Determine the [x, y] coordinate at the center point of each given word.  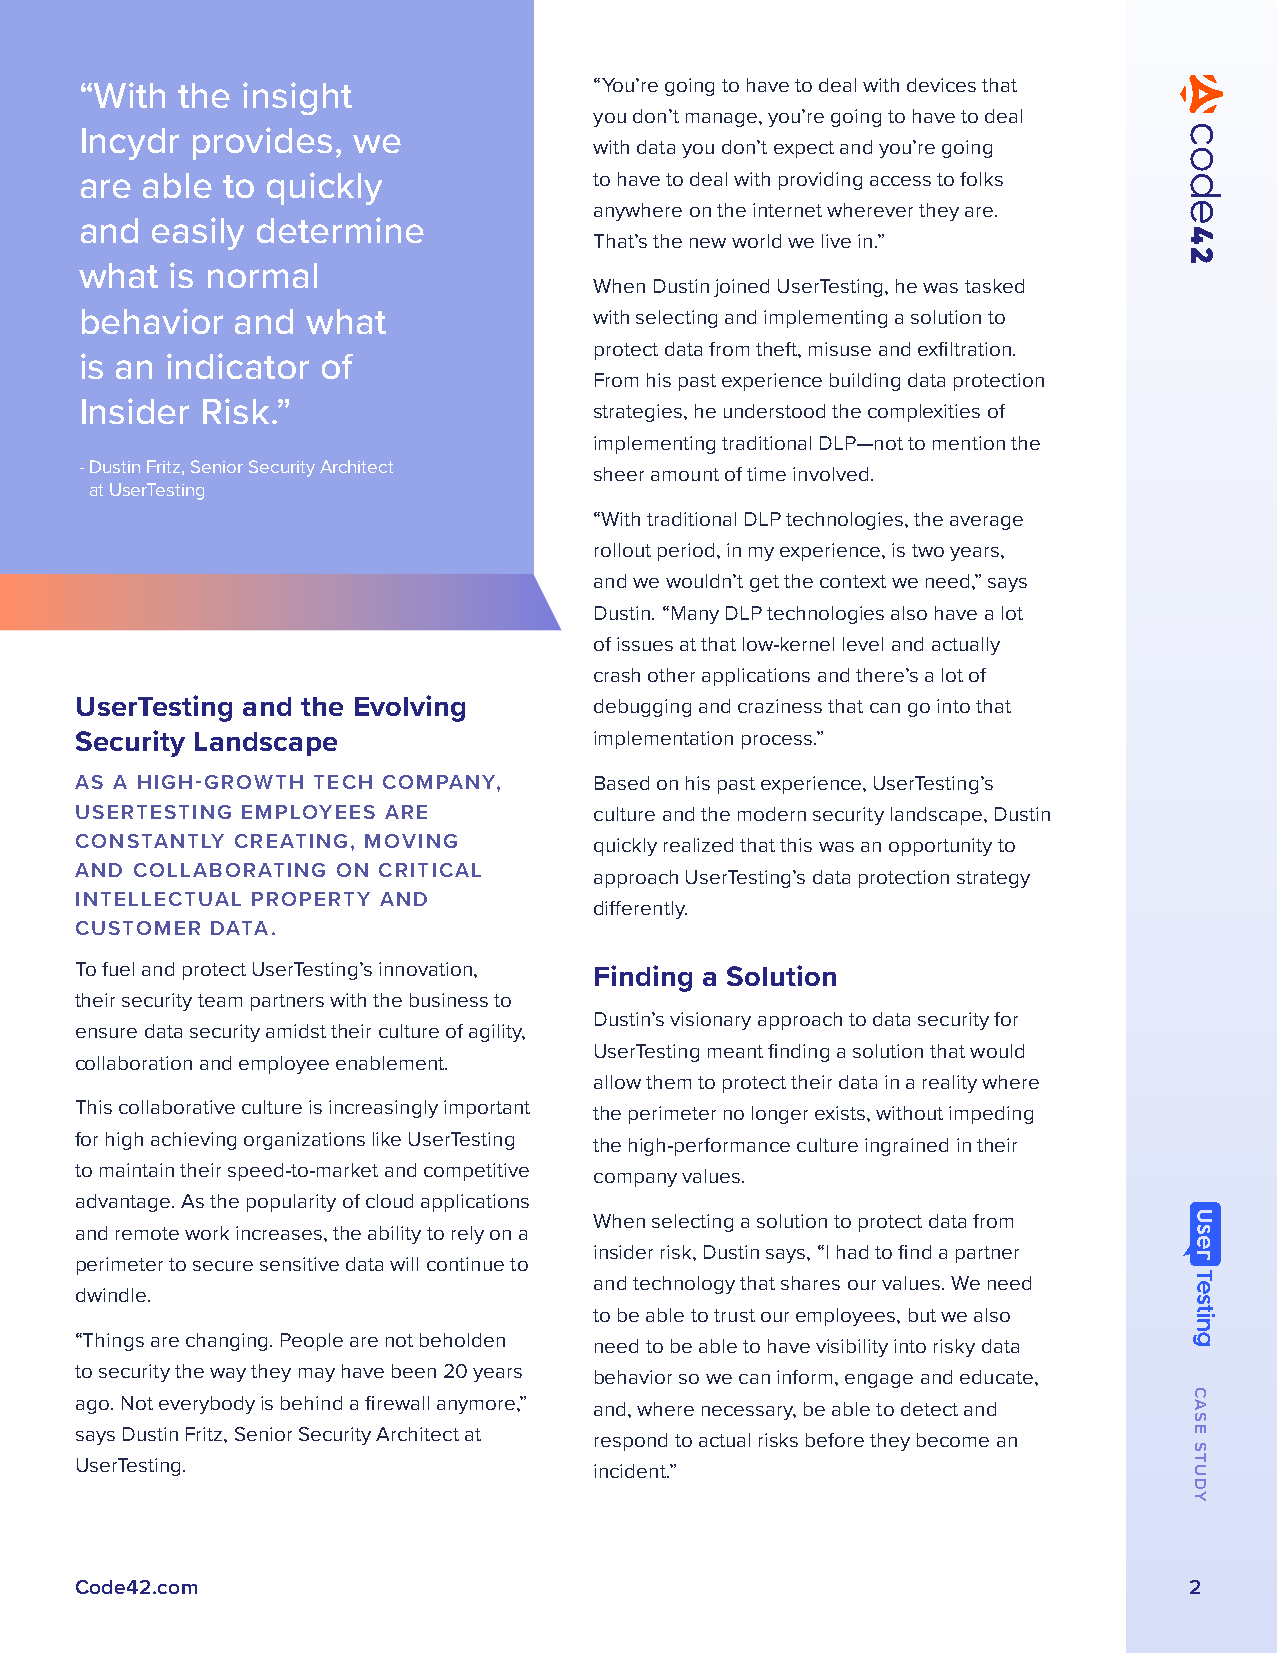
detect [929, 1409]
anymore [477, 1407]
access [900, 181]
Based [622, 783]
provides [262, 143]
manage [723, 120]
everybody [207, 1405]
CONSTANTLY [150, 841]
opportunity [940, 847]
